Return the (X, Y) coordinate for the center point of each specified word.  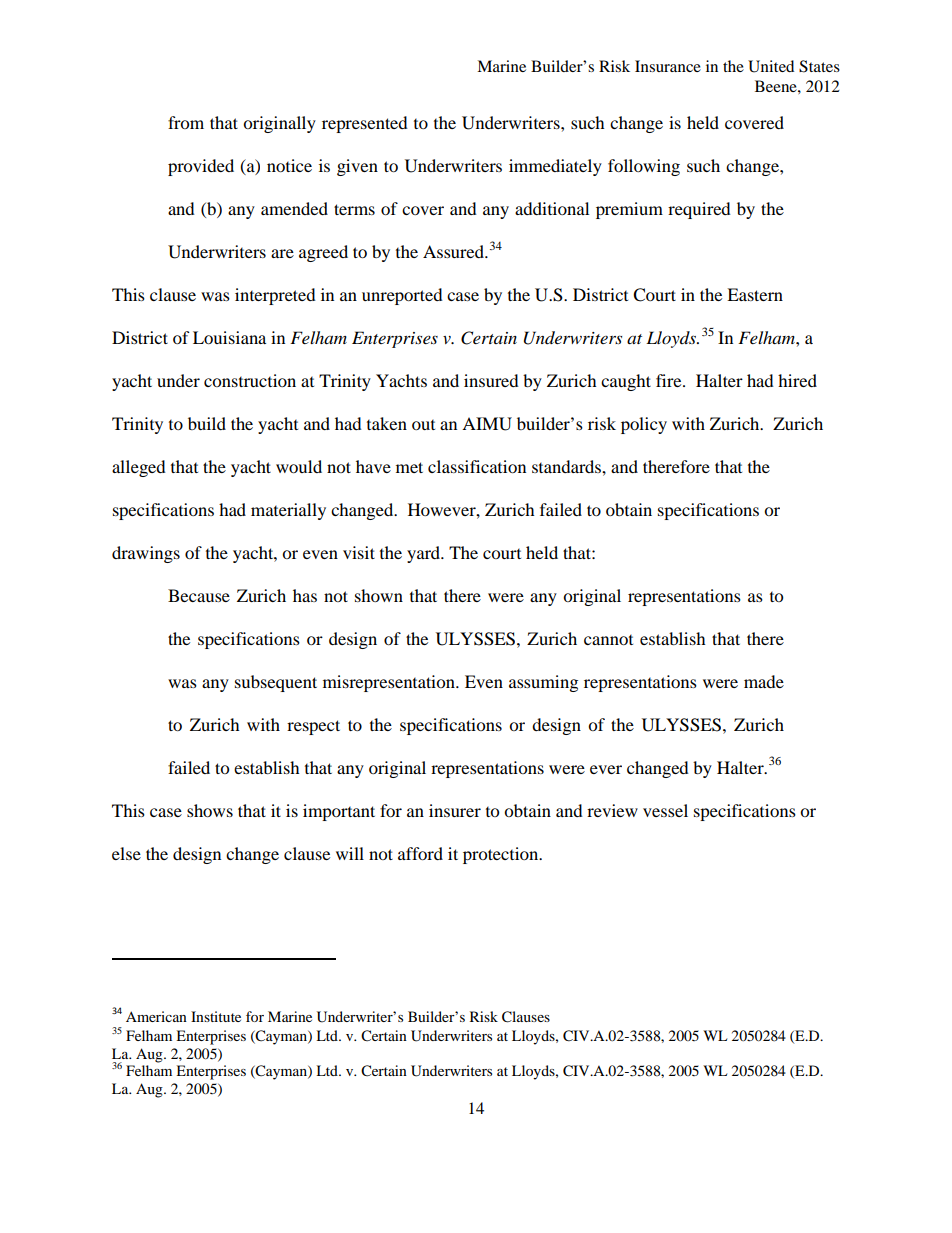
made (764, 681)
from (186, 122)
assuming (543, 683)
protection (502, 855)
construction (250, 380)
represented (365, 124)
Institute (216, 1016)
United (771, 66)
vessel (665, 810)
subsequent (276, 683)
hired (797, 380)
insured (491, 380)
